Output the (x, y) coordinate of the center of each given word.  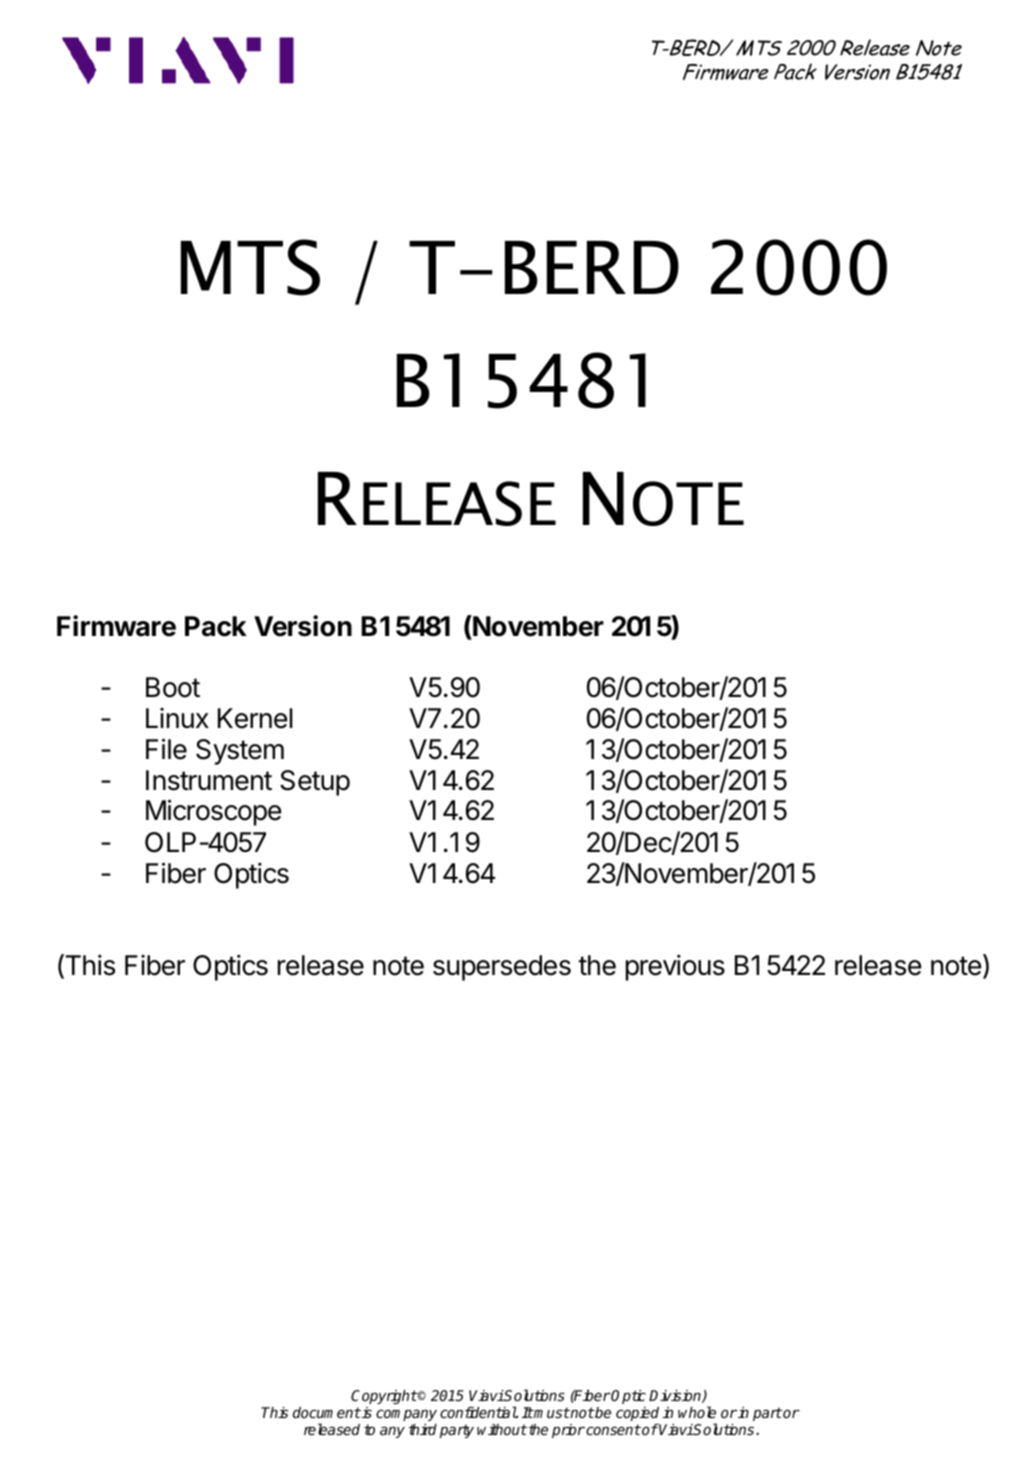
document (327, 1412)
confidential (478, 1412)
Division (676, 1396)
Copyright (384, 1397)
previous (675, 967)
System (240, 752)
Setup (315, 783)
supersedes (502, 968)
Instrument (209, 780)
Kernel (255, 718)
